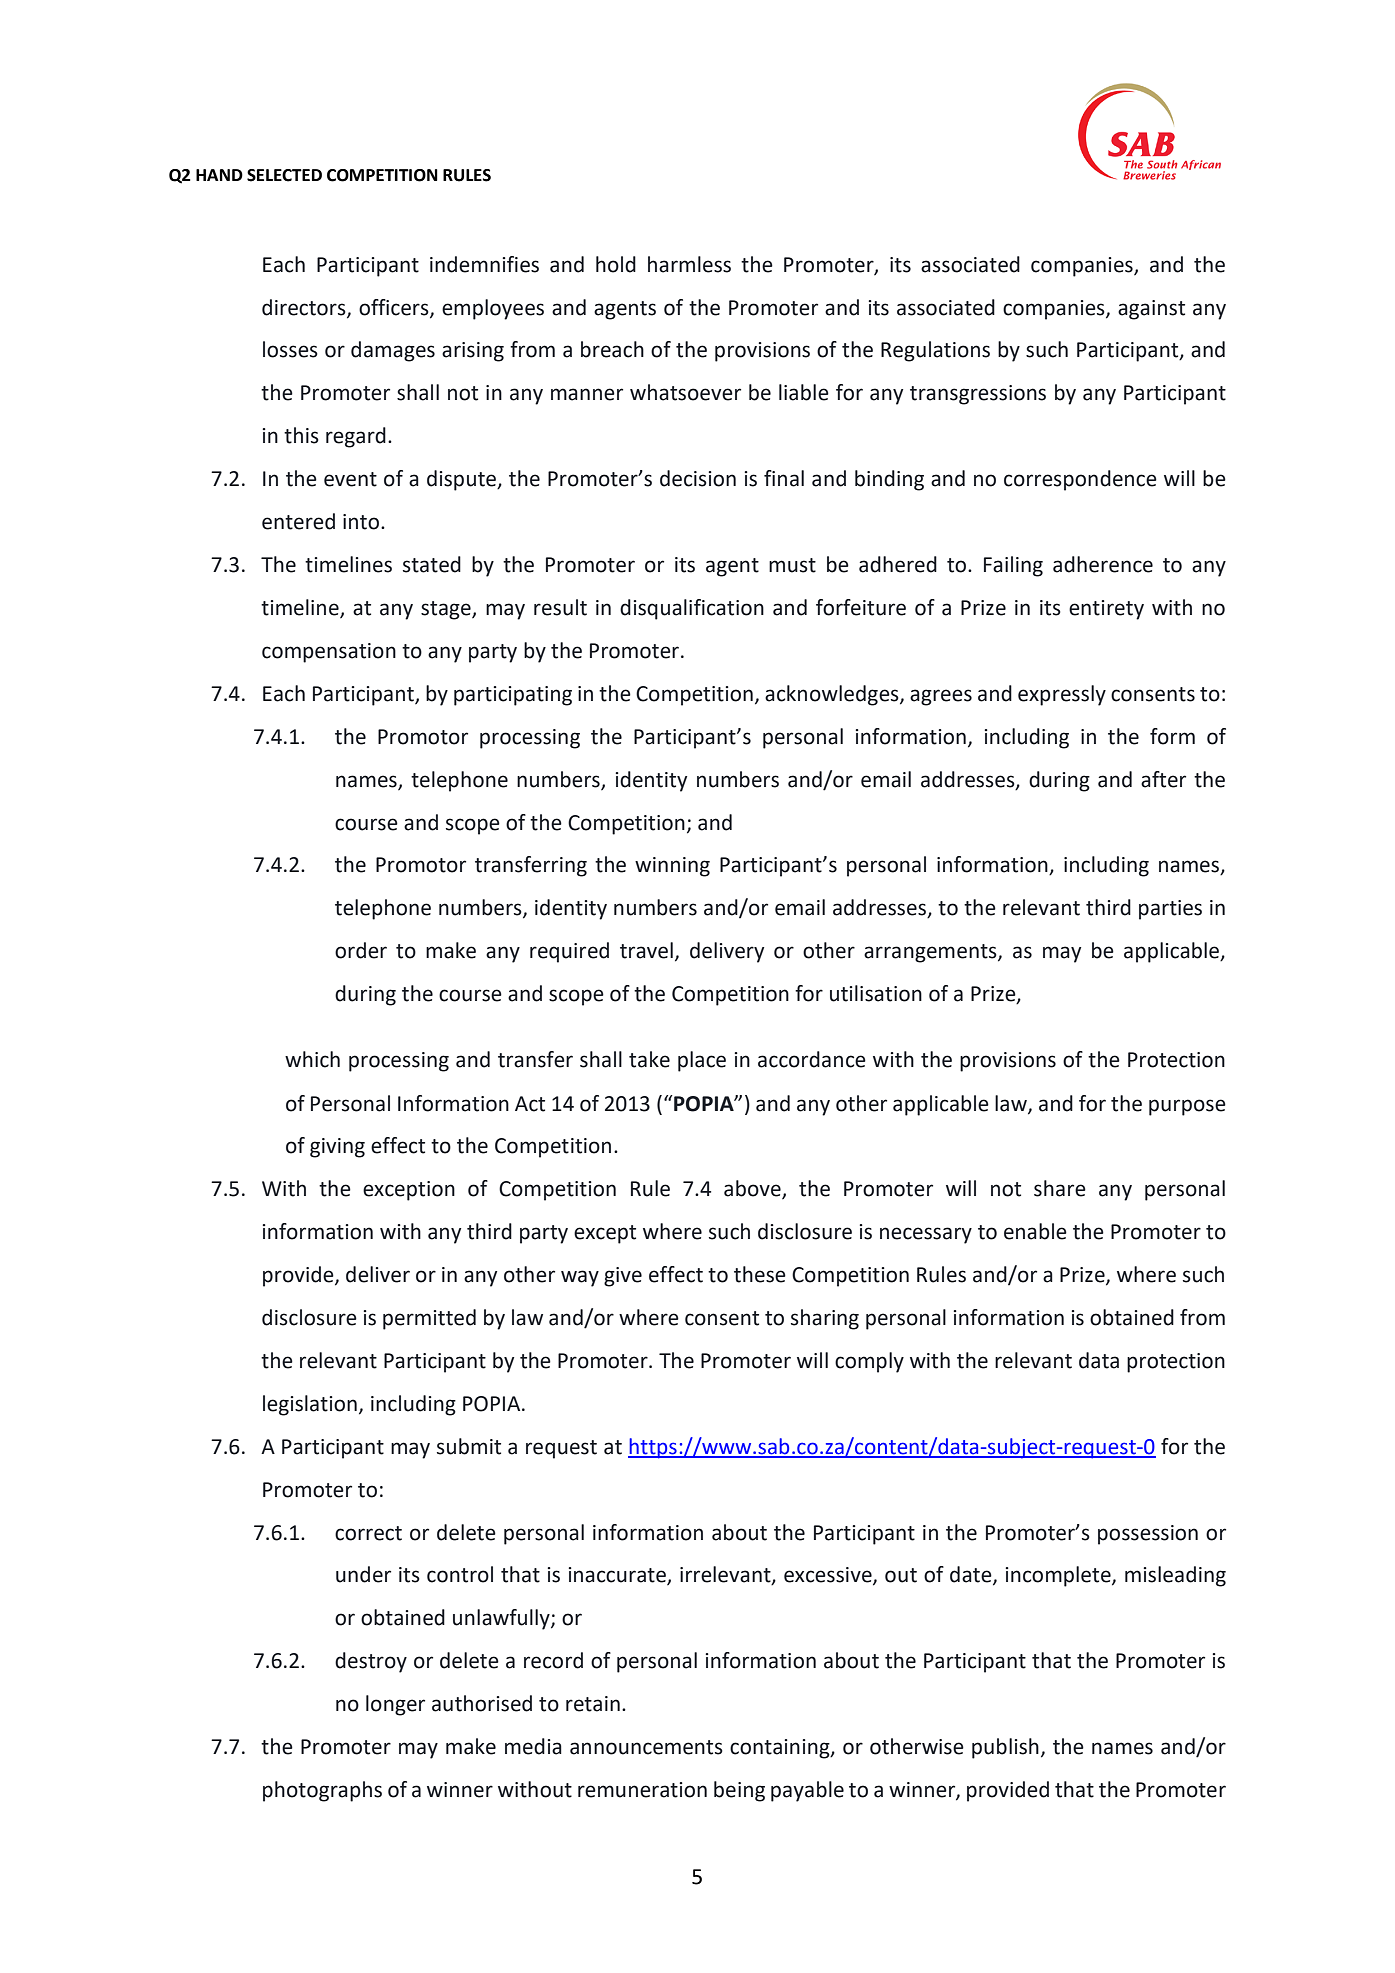 This document has height=1973, width=1395. Describe the element at coordinates (284, 175) in the document. I see `SELECTED` at that location.
